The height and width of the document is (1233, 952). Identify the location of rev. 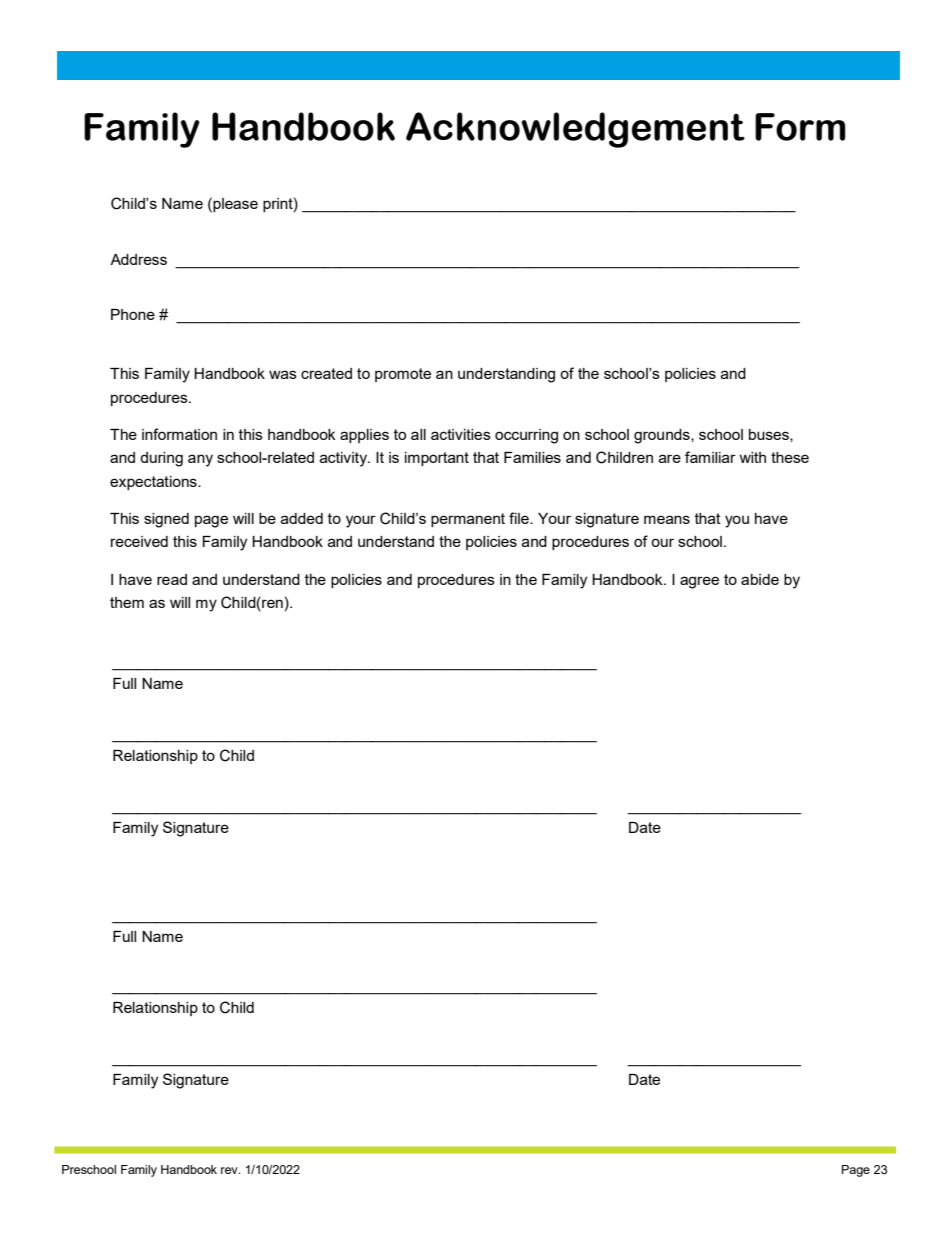
(230, 1170).
